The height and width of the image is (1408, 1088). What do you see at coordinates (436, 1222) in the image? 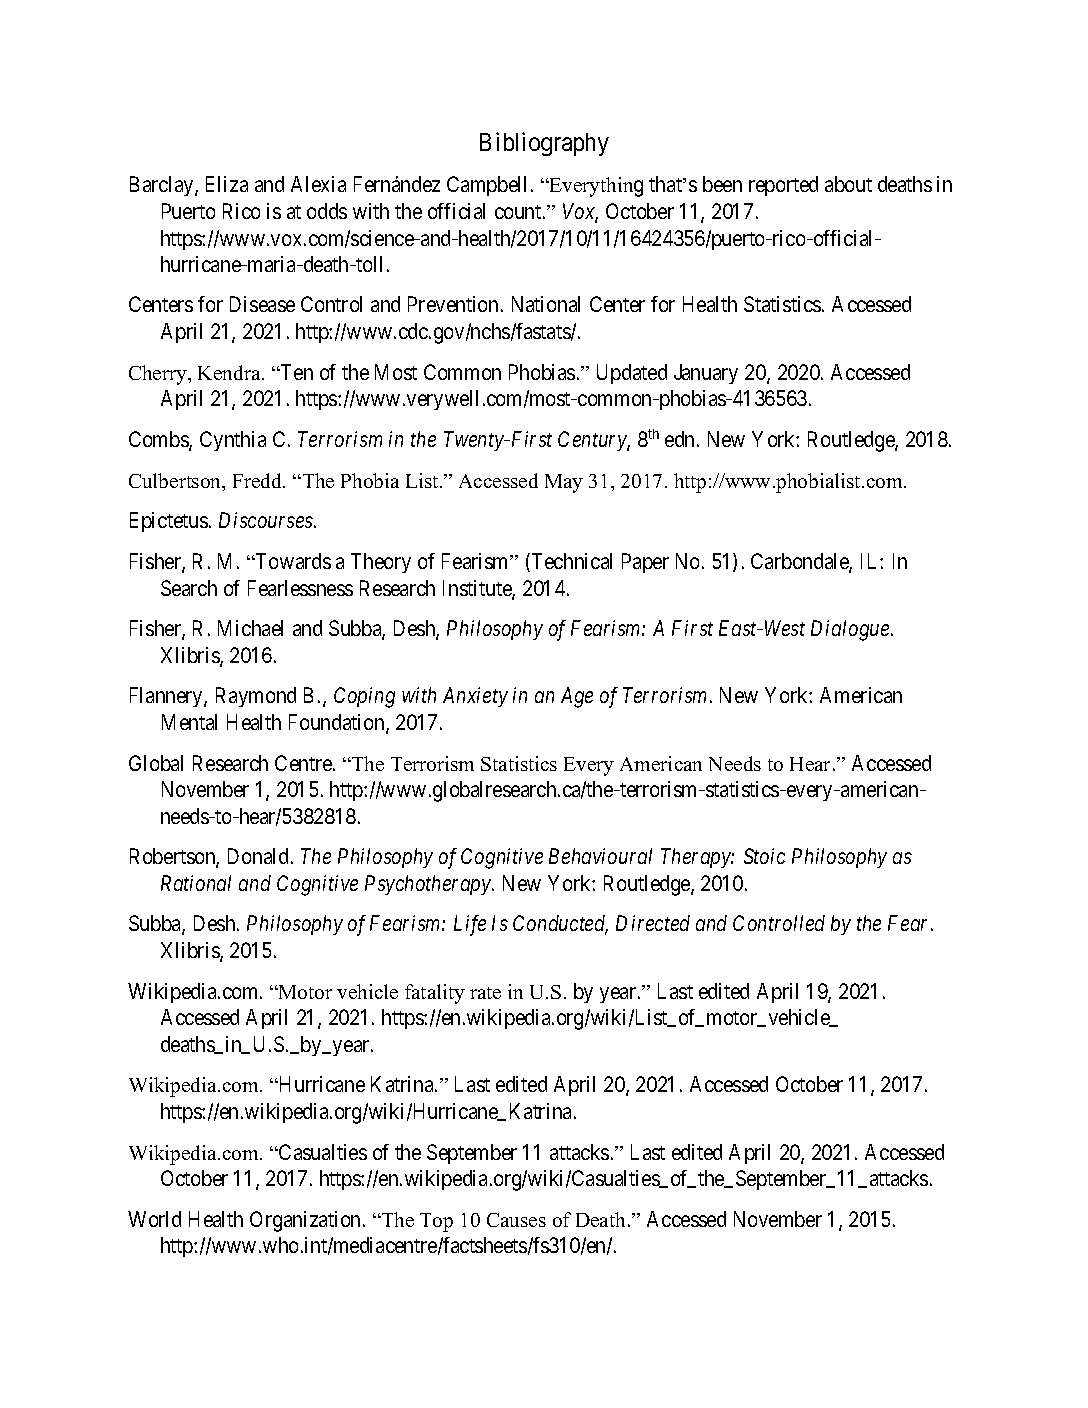
I see `Top` at bounding box center [436, 1222].
